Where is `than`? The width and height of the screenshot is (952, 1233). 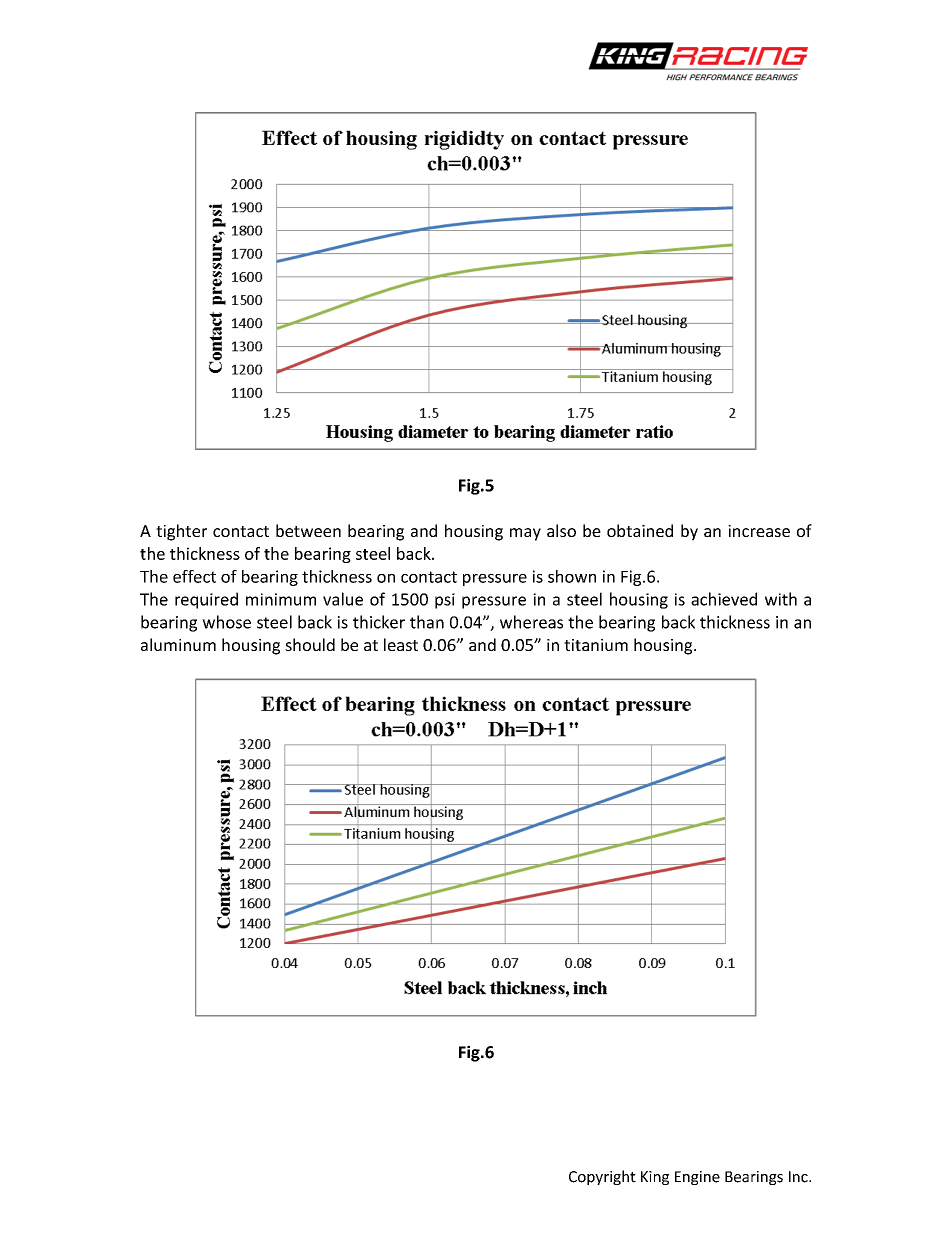
than is located at coordinates (427, 622).
